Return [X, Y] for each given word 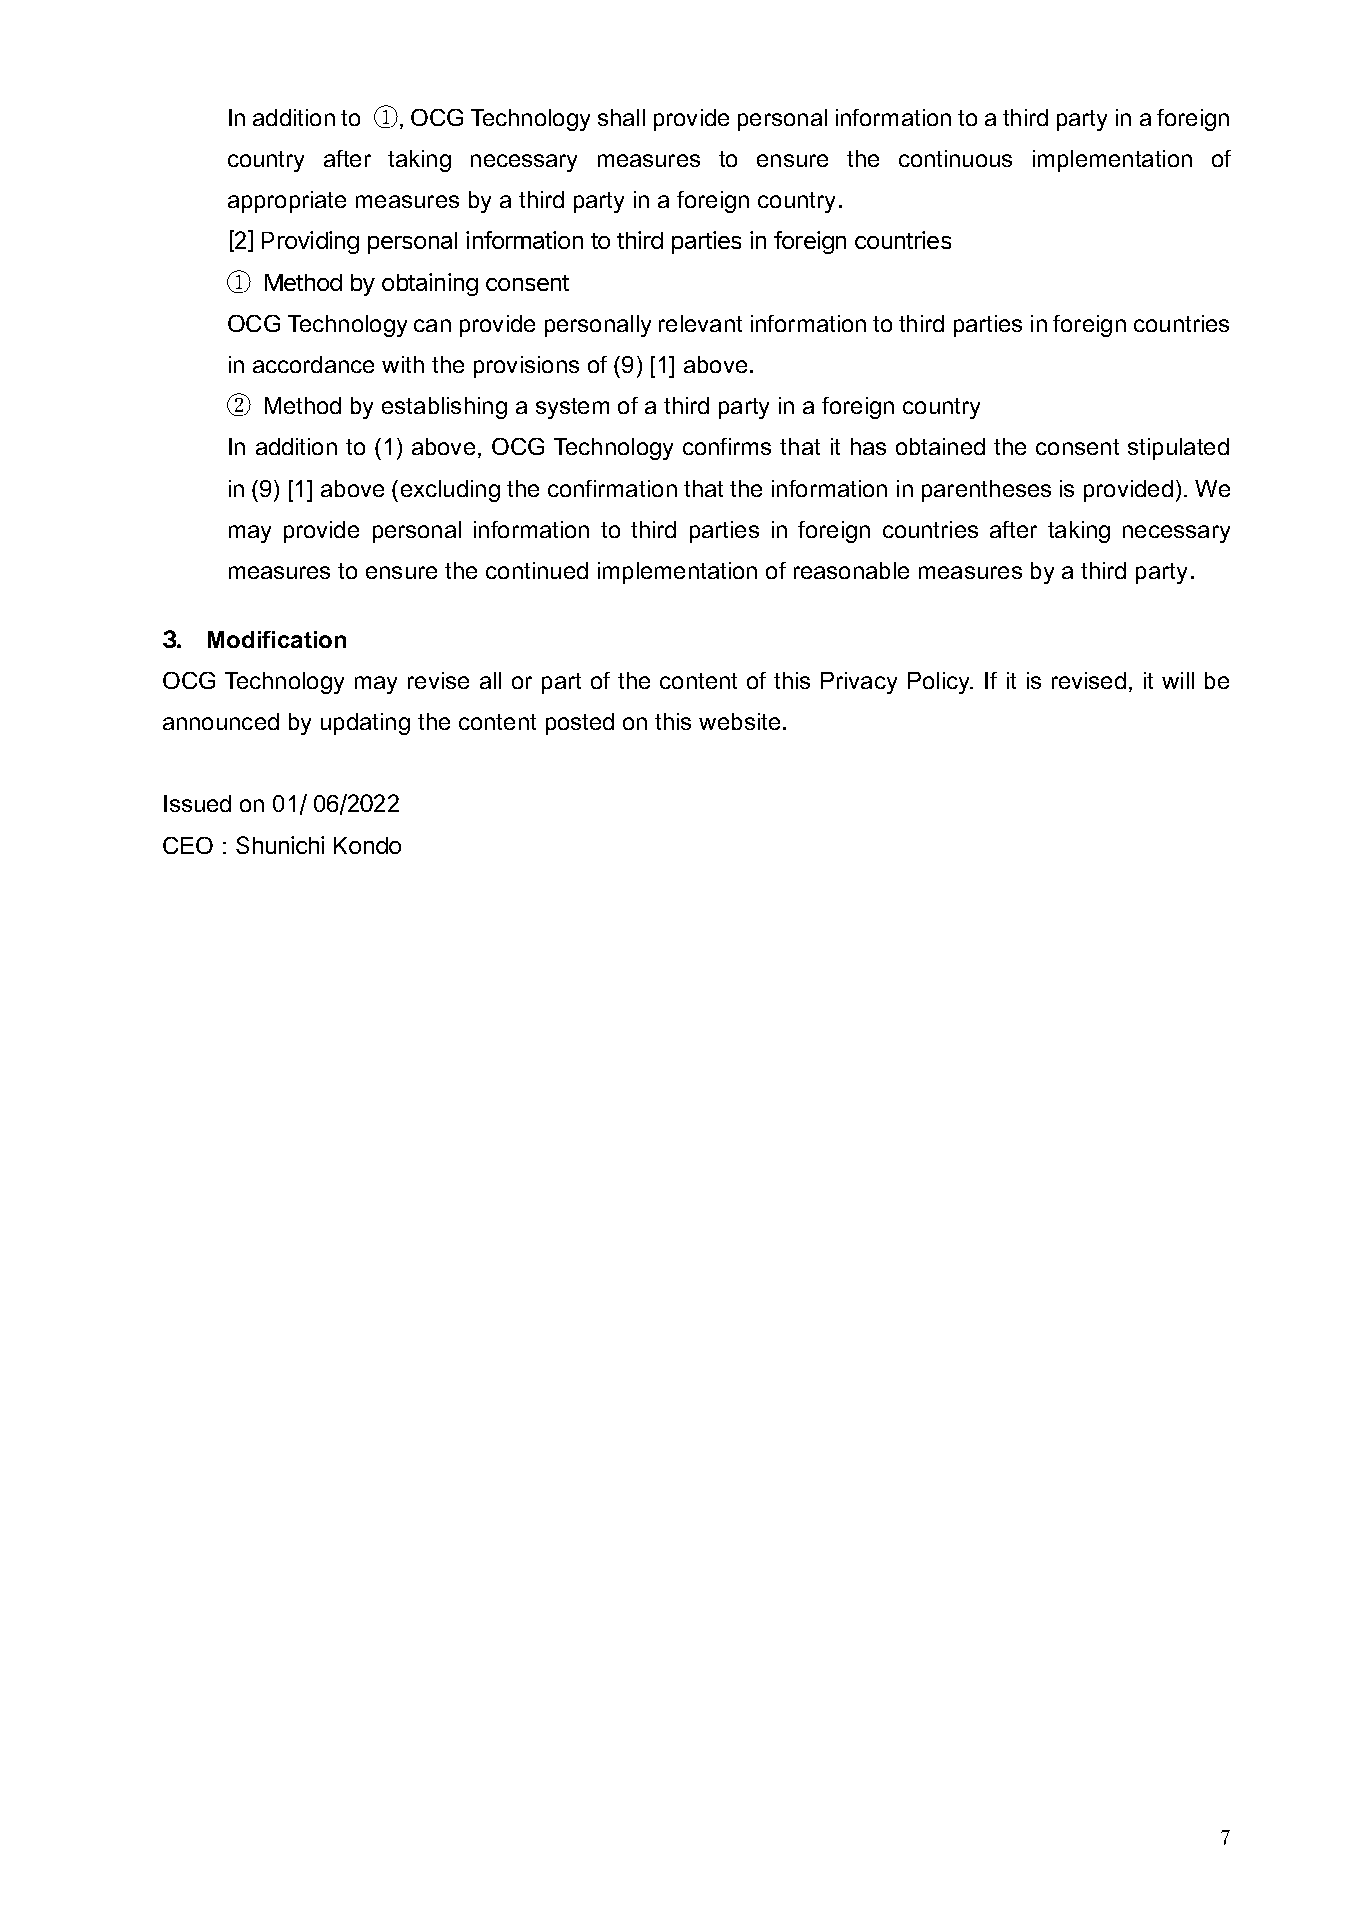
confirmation [612, 488]
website [739, 721]
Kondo [367, 845]
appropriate [287, 202]
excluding [450, 491]
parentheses [986, 491]
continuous [955, 158]
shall [621, 117]
